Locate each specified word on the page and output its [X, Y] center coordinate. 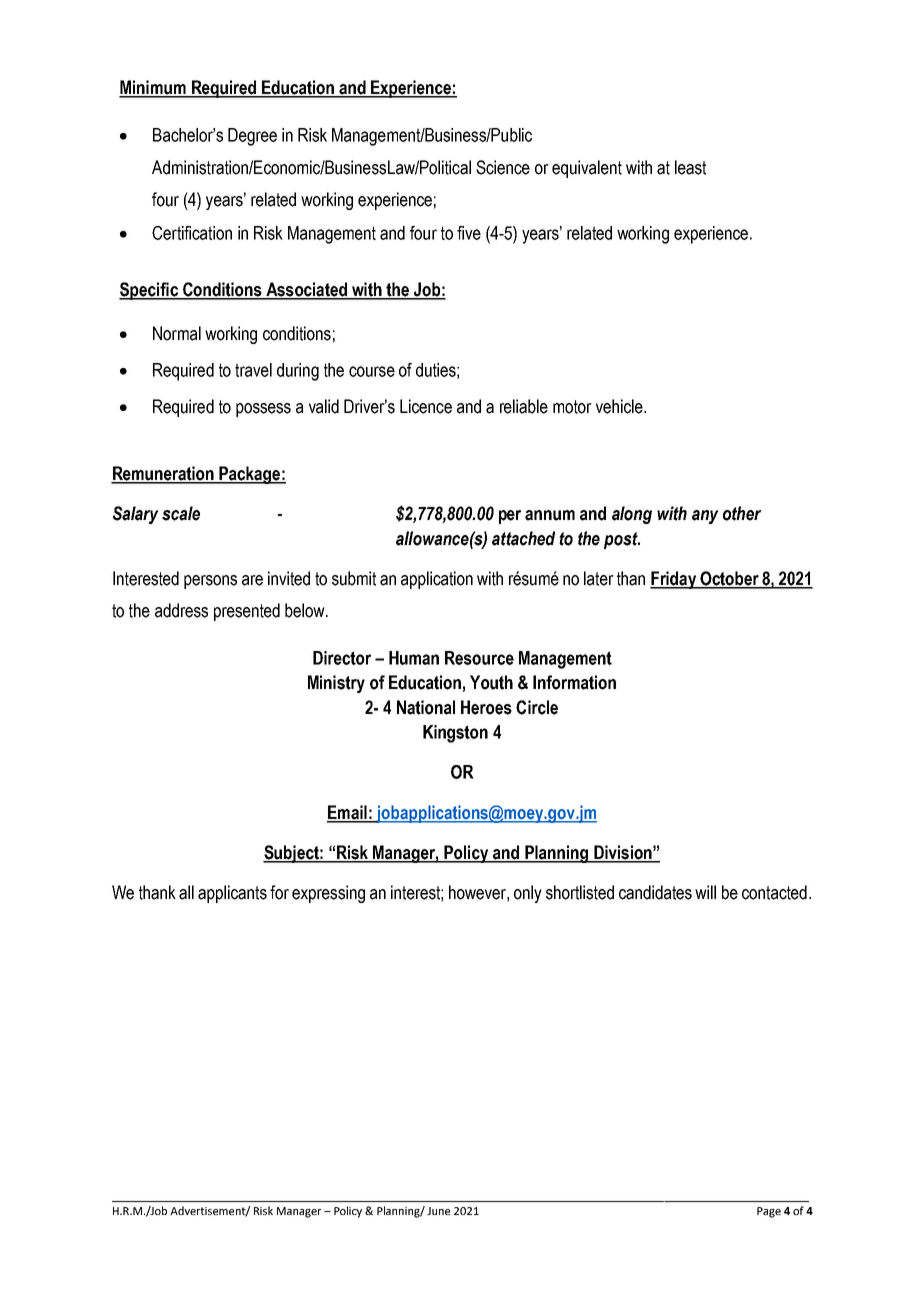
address [181, 610]
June [438, 1211]
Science [503, 167]
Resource [479, 658]
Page [769, 1212]
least [690, 167]
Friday [674, 580]
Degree [252, 137]
